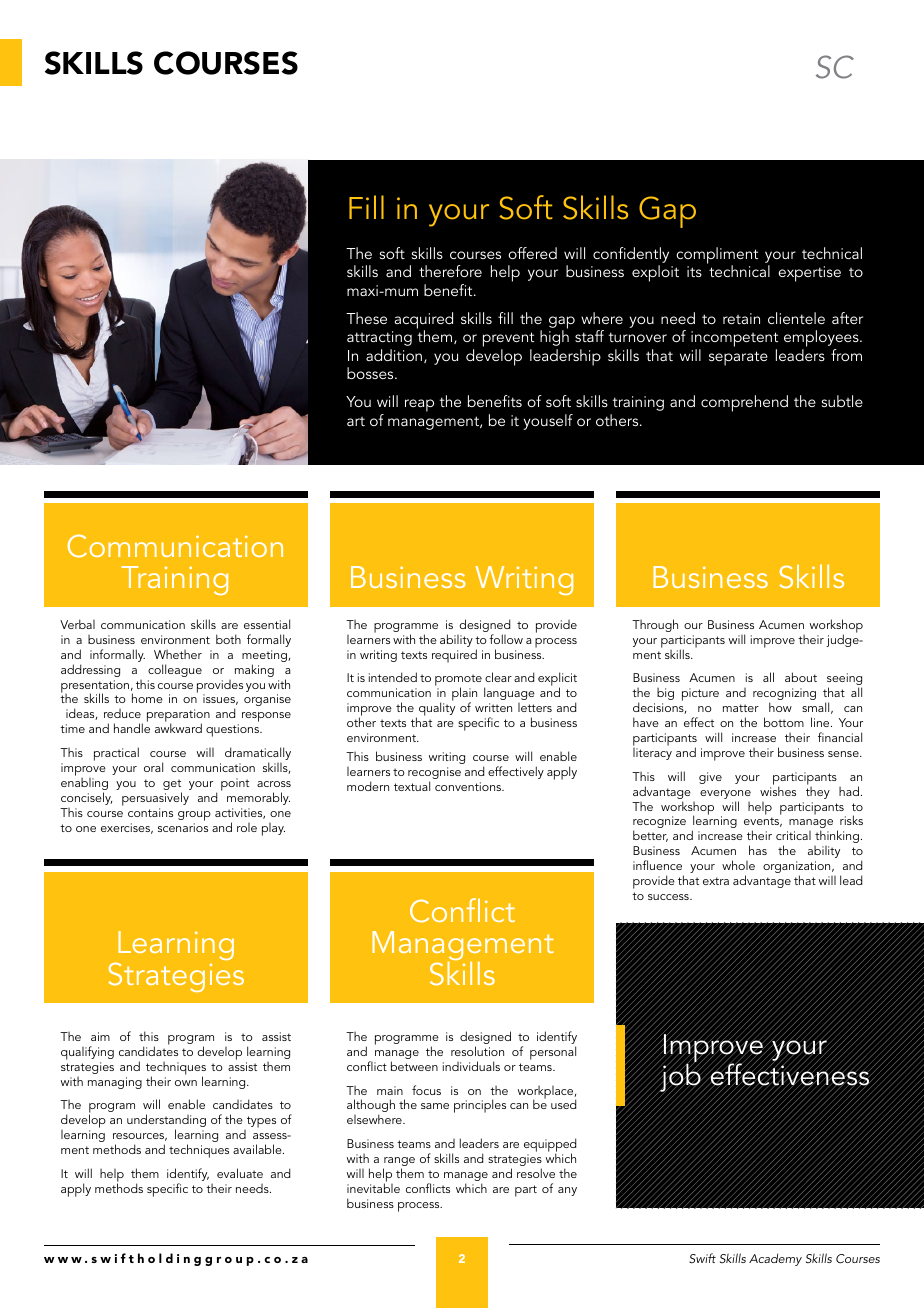 This screenshot has height=1308, width=924. Describe the element at coordinates (240, 1173) in the screenshot. I see `evaluate` at that location.
